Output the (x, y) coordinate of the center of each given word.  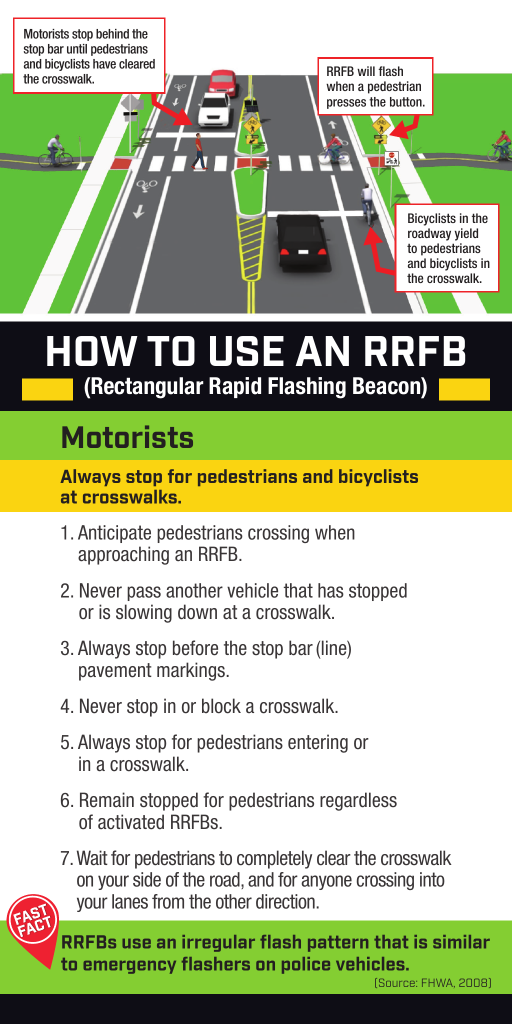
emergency (129, 967)
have (104, 64)
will (366, 71)
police (306, 965)
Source (396, 983)
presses (346, 104)
